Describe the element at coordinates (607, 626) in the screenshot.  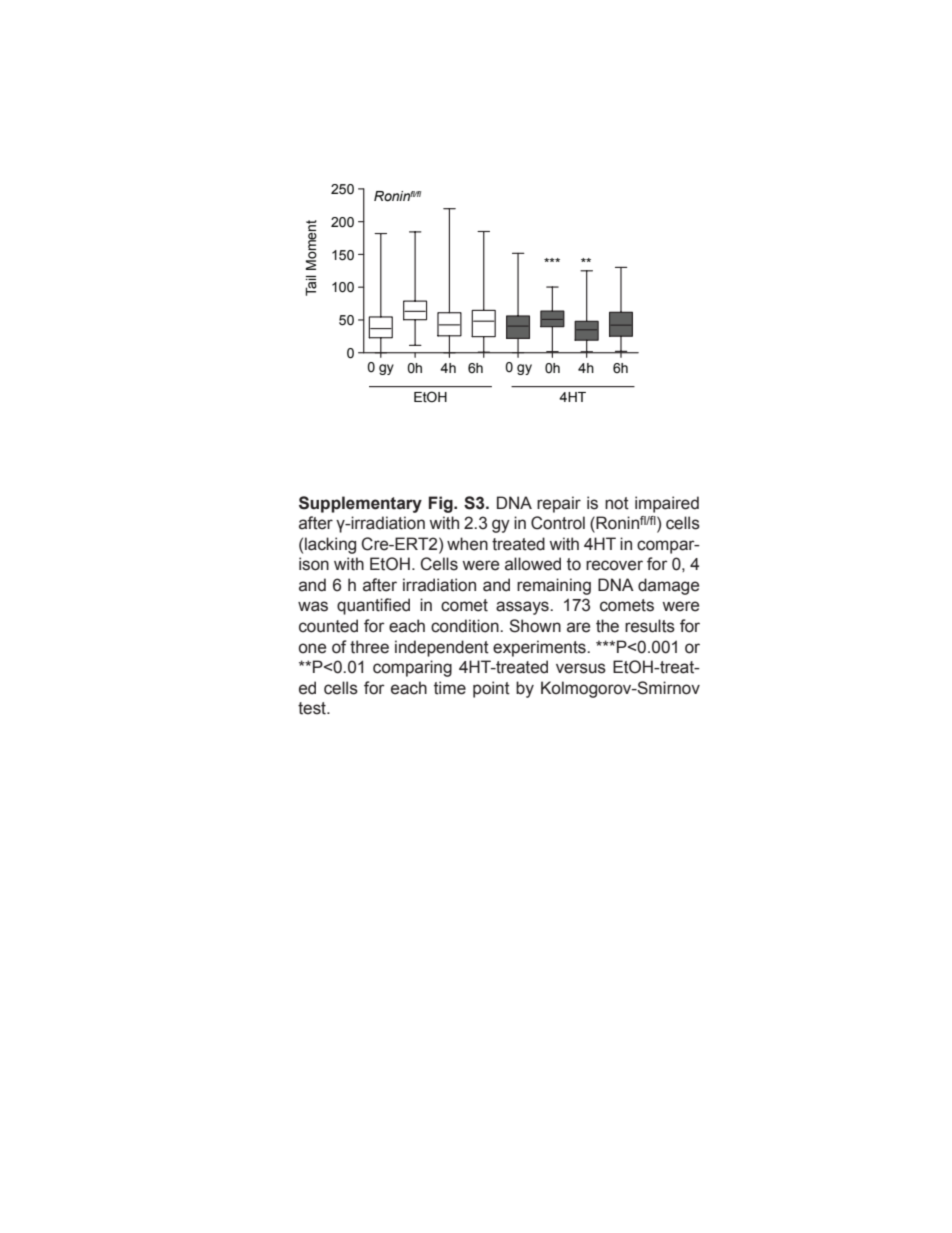
I see `the` at that location.
